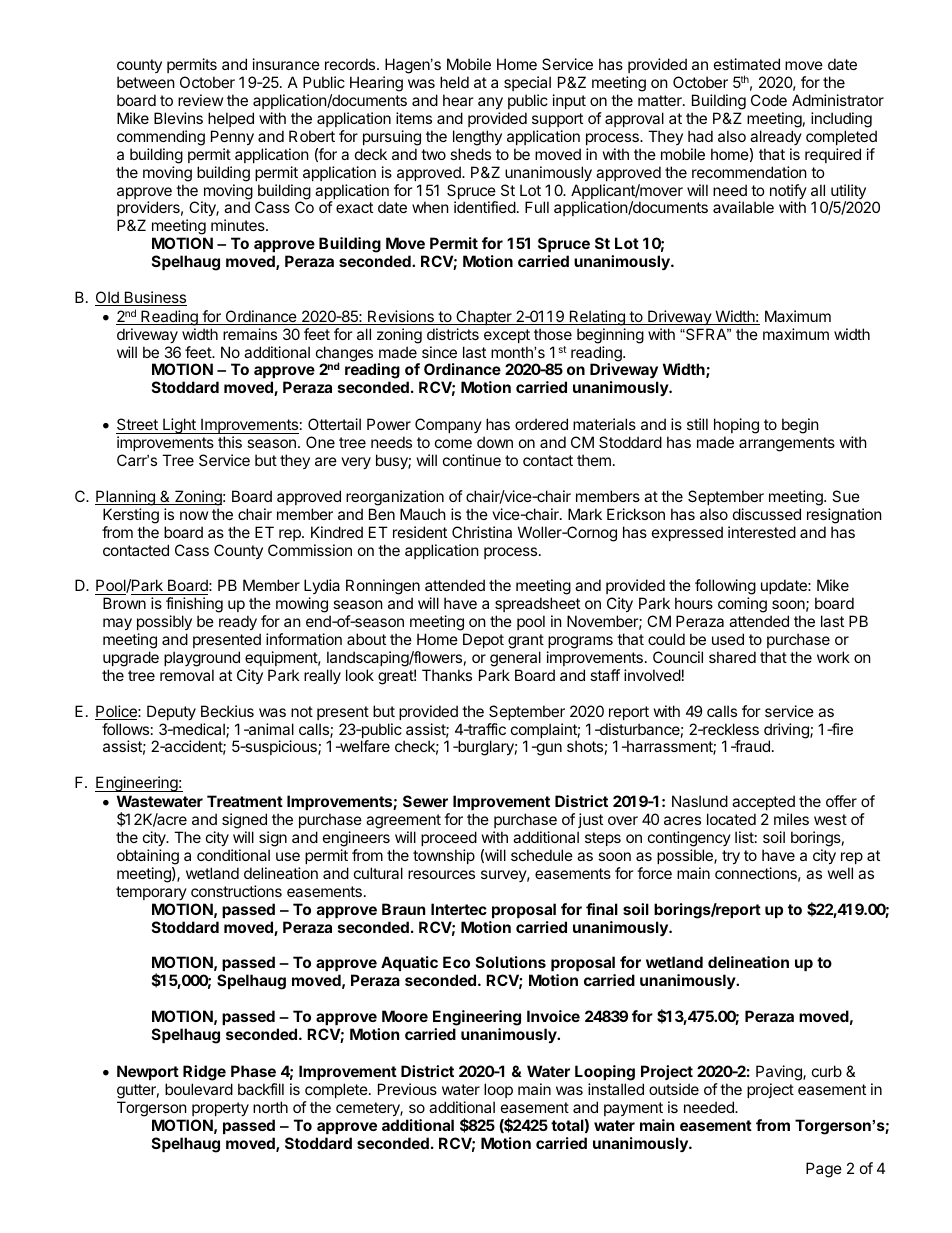  Describe the element at coordinates (407, 1089) in the screenshot. I see `Previous` at that location.
